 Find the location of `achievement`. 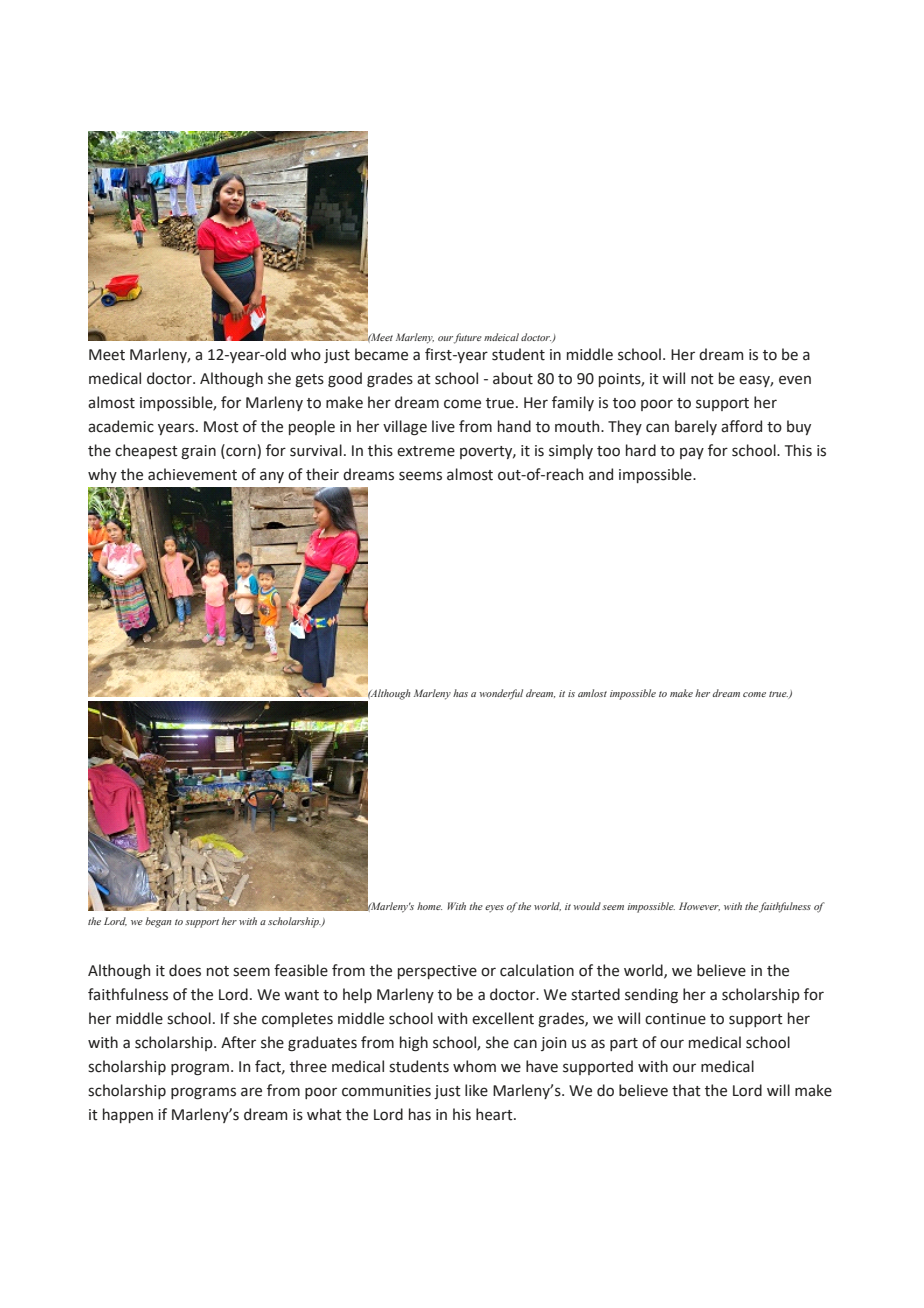

achievement is located at coordinates (192, 474).
